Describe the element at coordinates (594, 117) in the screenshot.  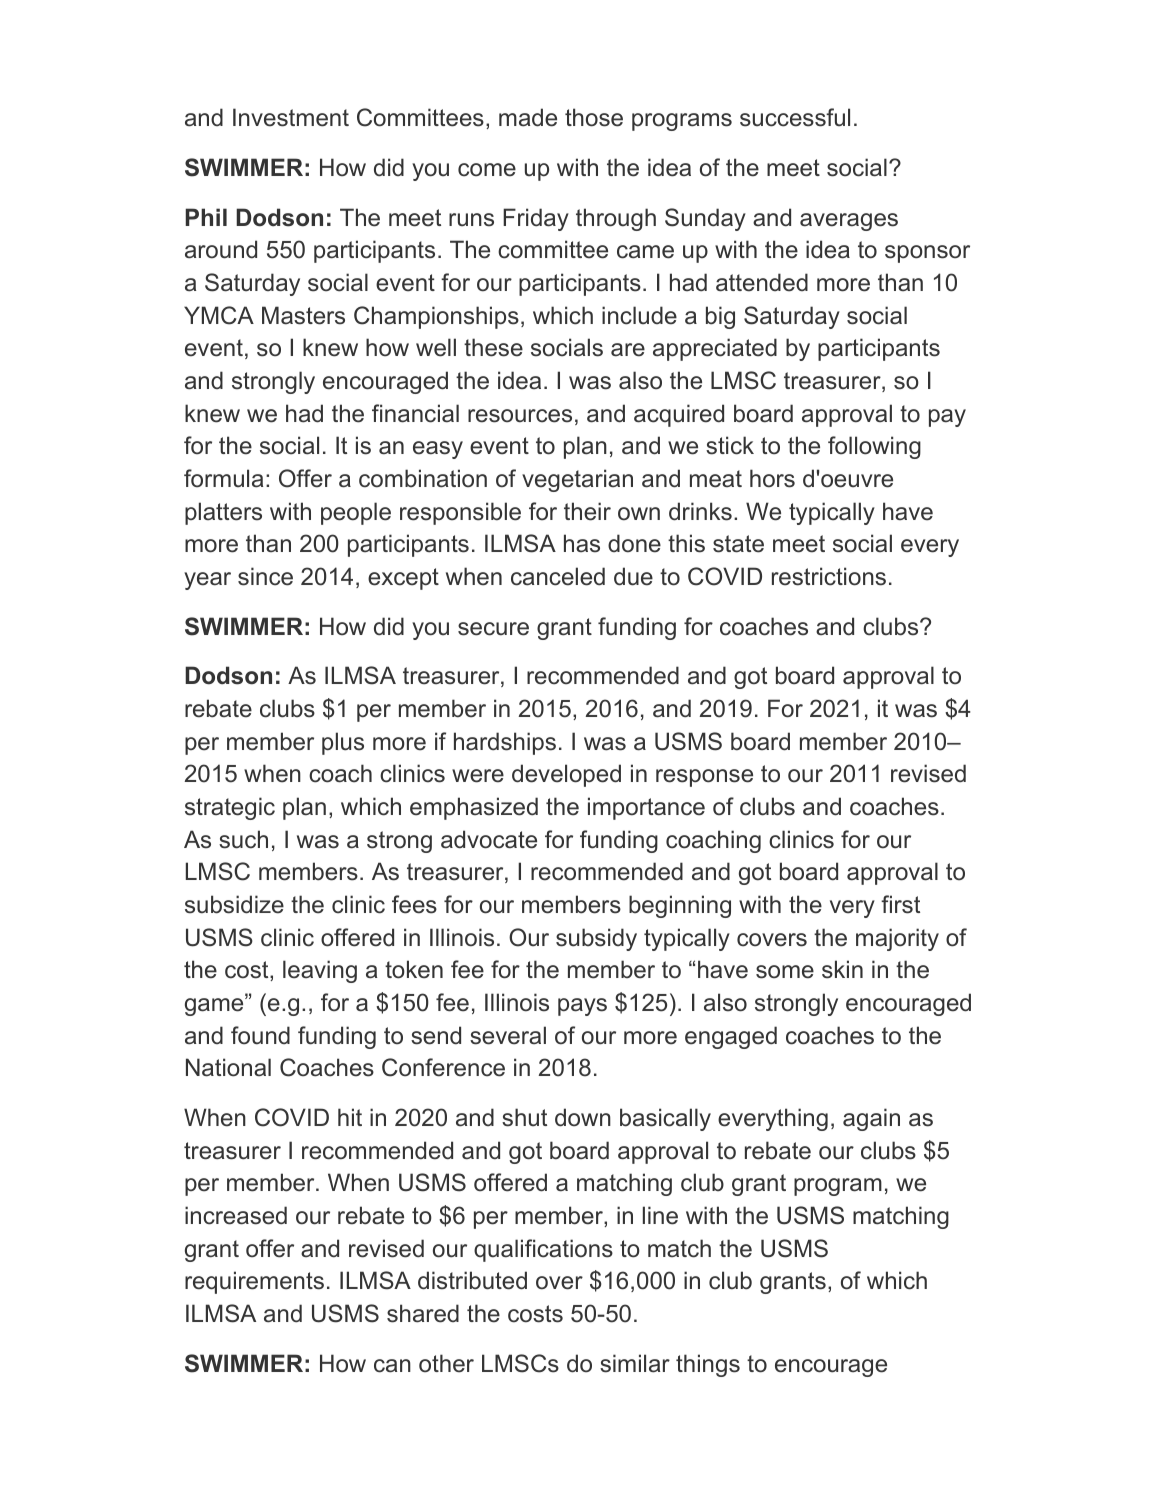
I see `those` at that location.
